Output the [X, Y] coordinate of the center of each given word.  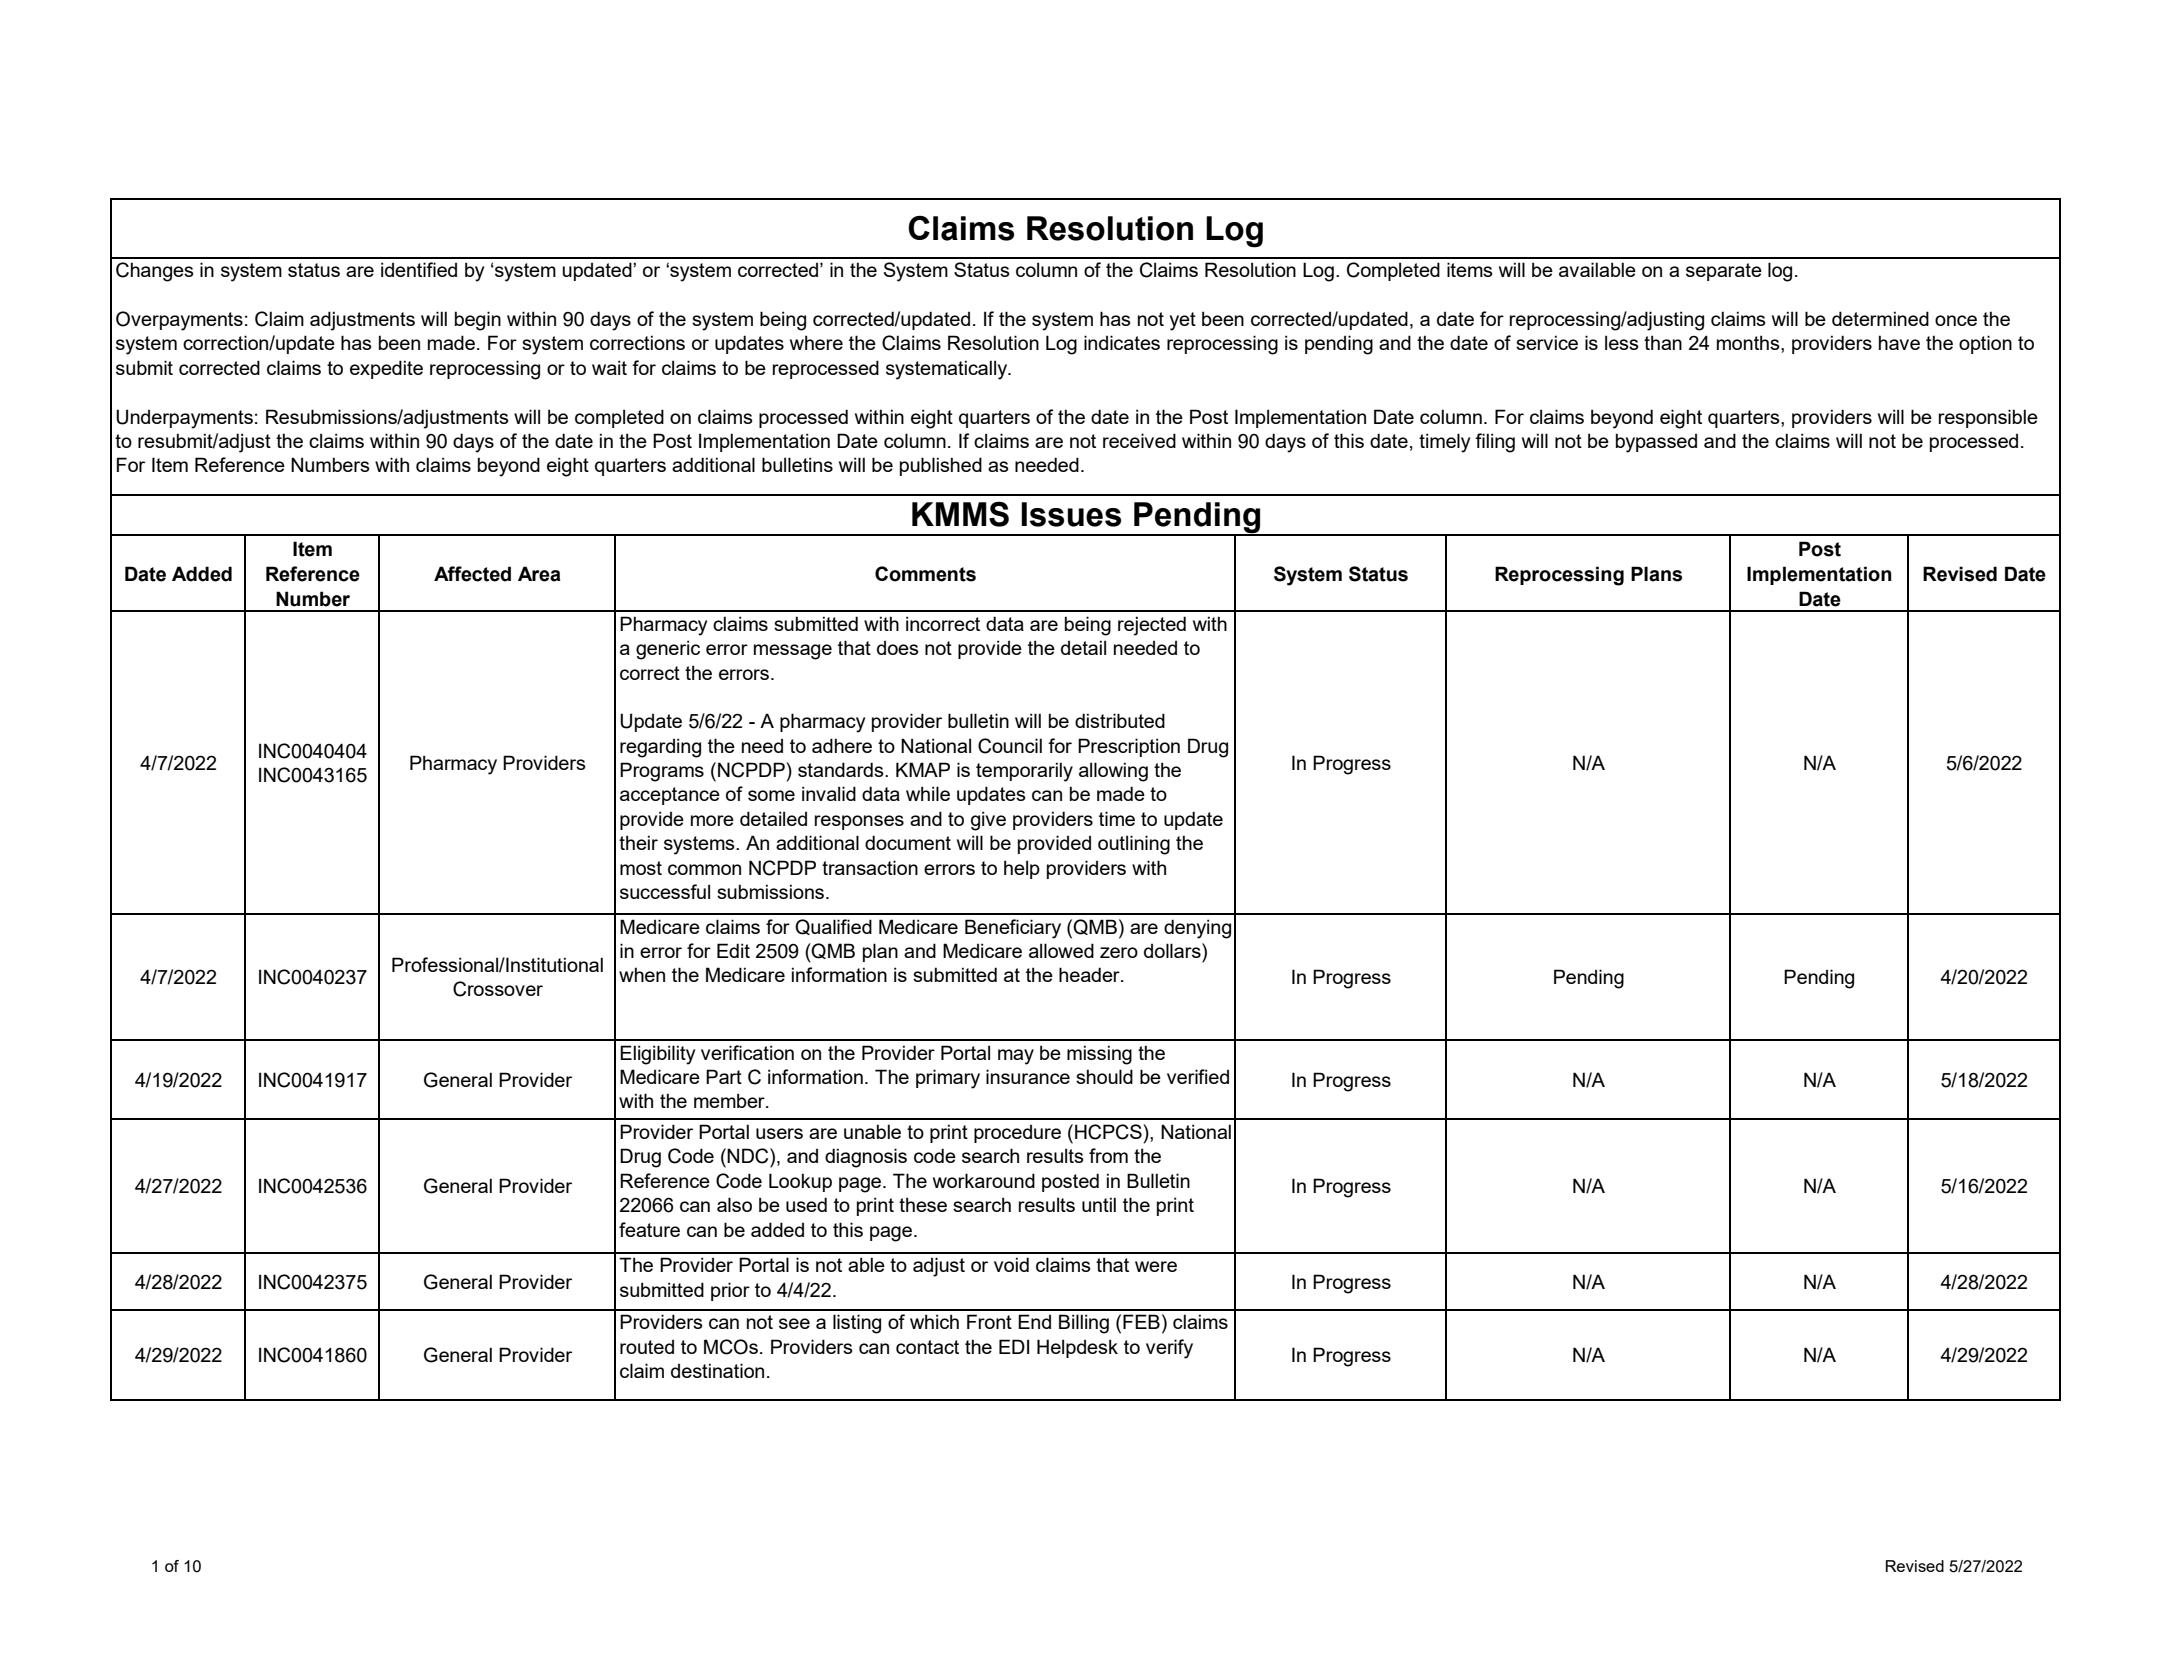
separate [1724, 272]
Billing [1084, 1324]
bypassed [1656, 443]
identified [419, 269]
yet [1183, 321]
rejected [1152, 626]
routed [647, 1347]
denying [1197, 929]
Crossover [498, 989]
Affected [472, 574]
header [1090, 974]
